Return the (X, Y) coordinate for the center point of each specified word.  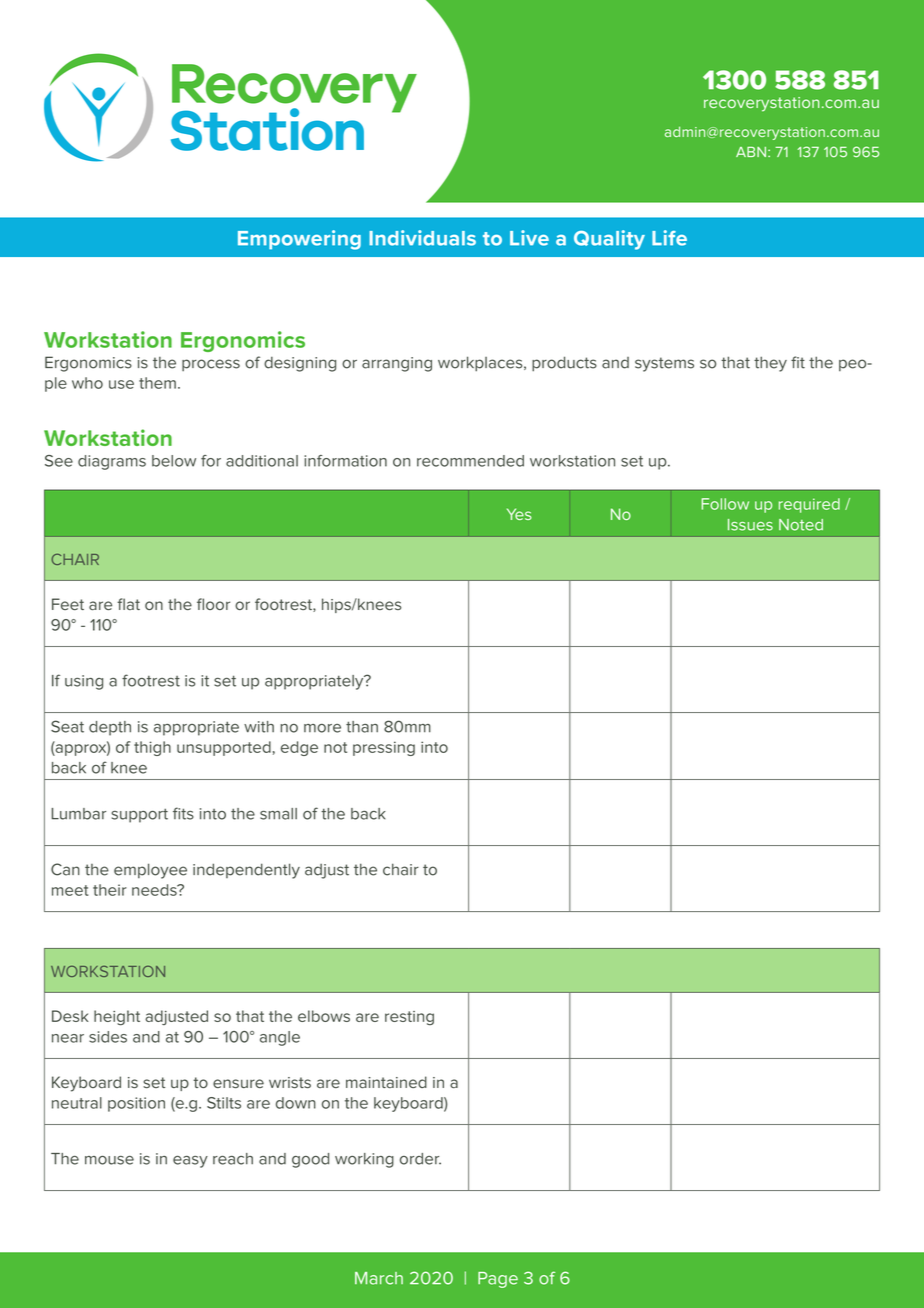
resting (409, 1018)
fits (183, 813)
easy (190, 1162)
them (157, 383)
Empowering (299, 240)
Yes (519, 514)
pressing (384, 748)
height (117, 1018)
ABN (751, 152)
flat (128, 604)
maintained (386, 1082)
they (770, 364)
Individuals (422, 238)
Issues (750, 525)
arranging (397, 364)
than (362, 727)
